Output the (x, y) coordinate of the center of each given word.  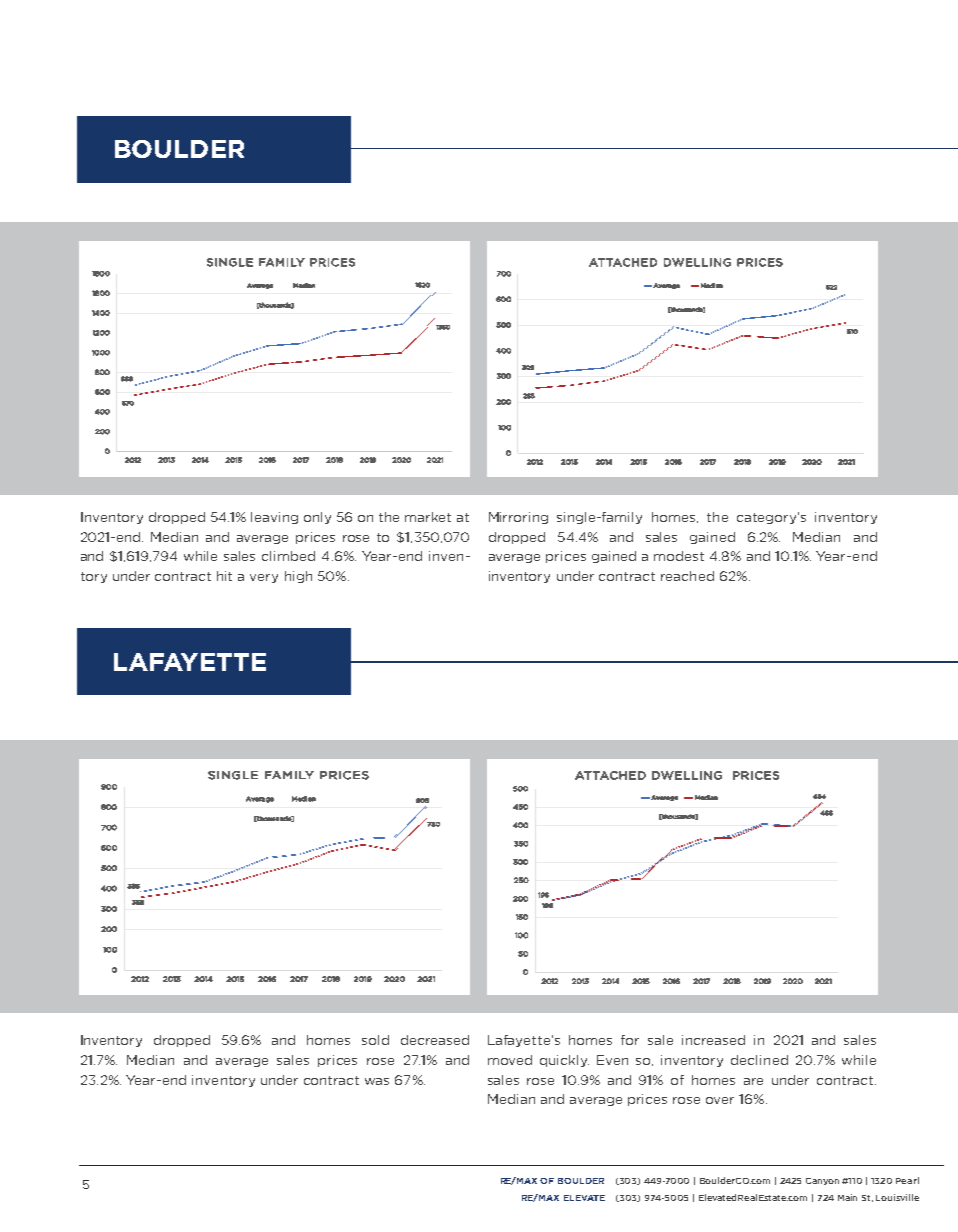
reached (687, 576)
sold (375, 1040)
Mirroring (518, 518)
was (377, 1081)
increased (713, 1040)
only (317, 518)
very (264, 578)
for (630, 1040)
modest (679, 556)
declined (759, 1060)
